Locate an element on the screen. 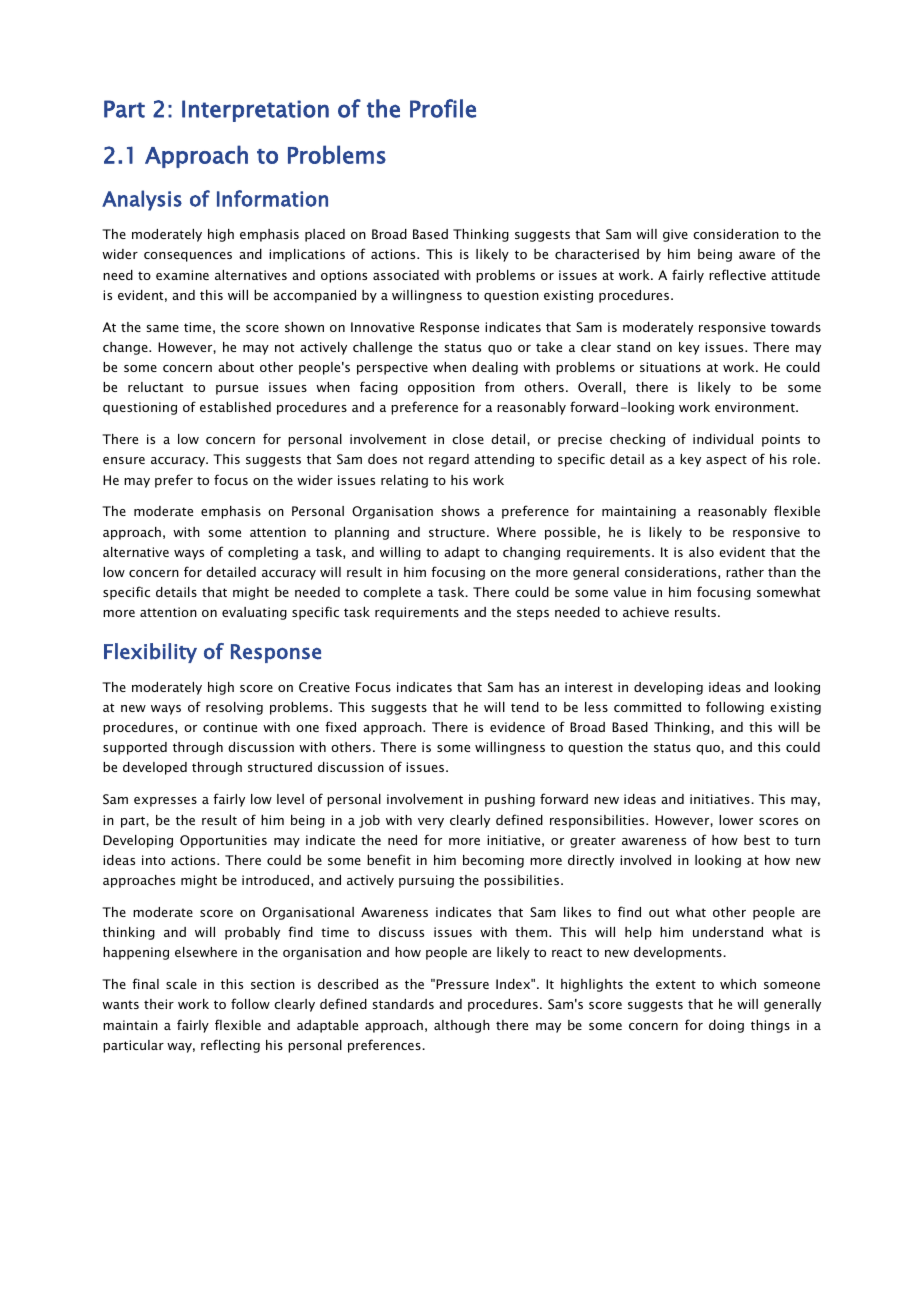  committed is located at coordinates (647, 707).
